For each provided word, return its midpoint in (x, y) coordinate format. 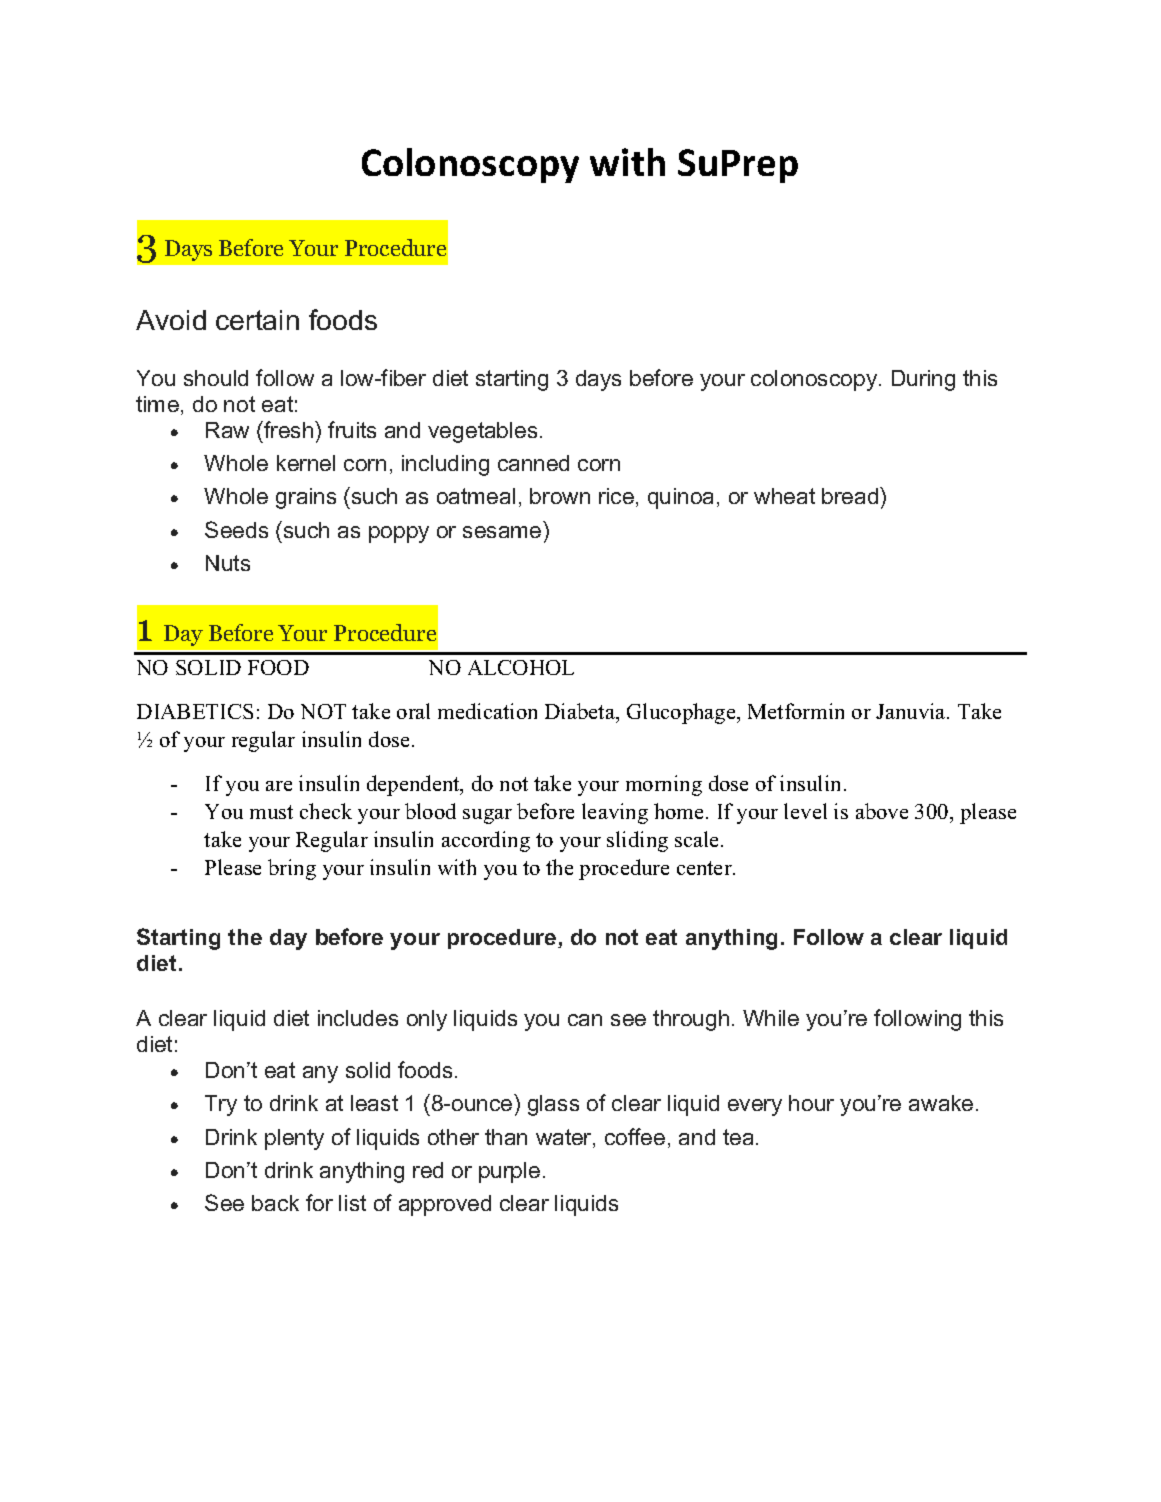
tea (738, 1137)
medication (487, 711)
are (279, 786)
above (882, 811)
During (923, 380)
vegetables (482, 432)
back (275, 1203)
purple (509, 1172)
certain (257, 320)
